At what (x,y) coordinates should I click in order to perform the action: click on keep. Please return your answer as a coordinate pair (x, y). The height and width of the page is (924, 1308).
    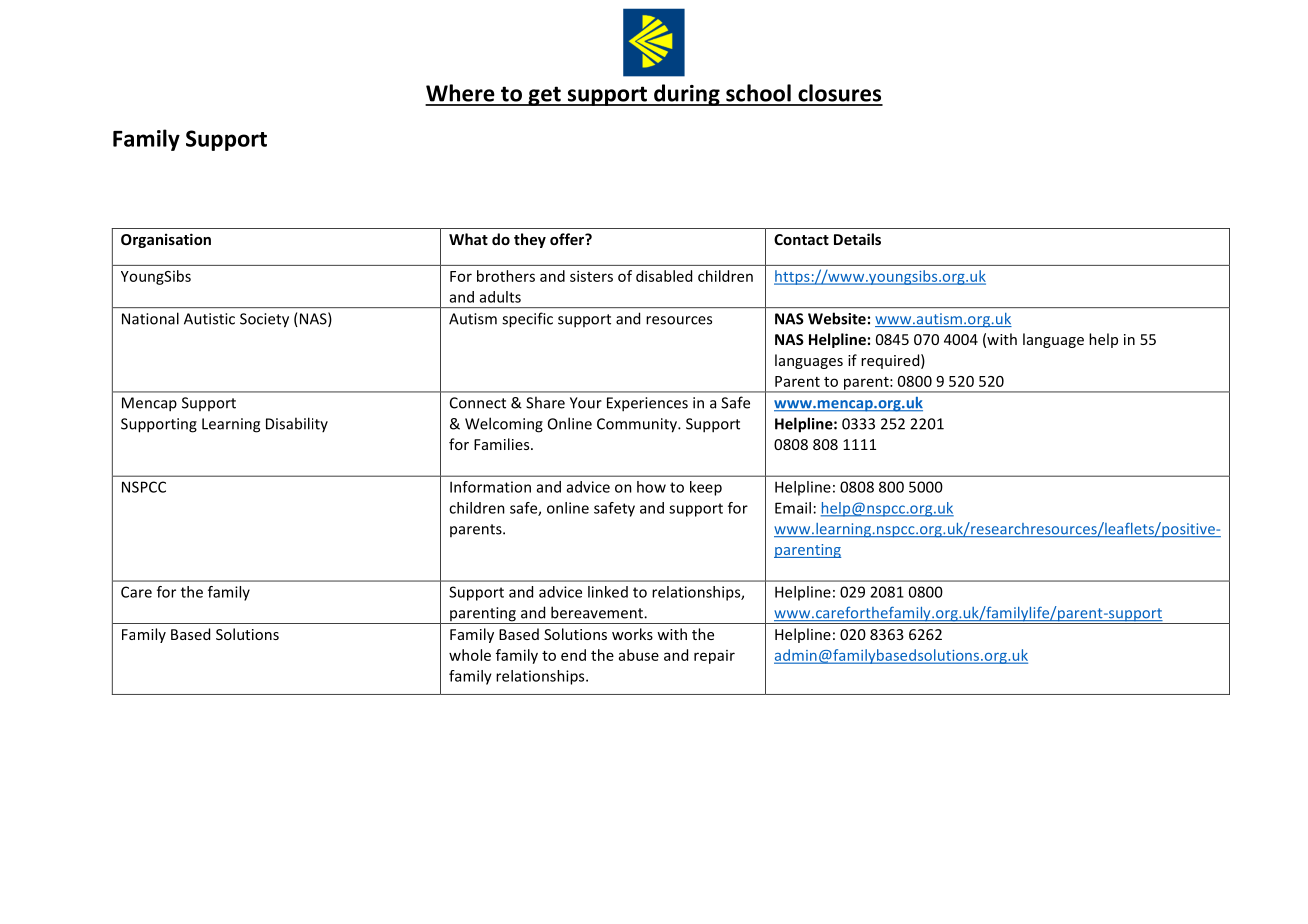
    Looking at the image, I should click on (706, 488).
